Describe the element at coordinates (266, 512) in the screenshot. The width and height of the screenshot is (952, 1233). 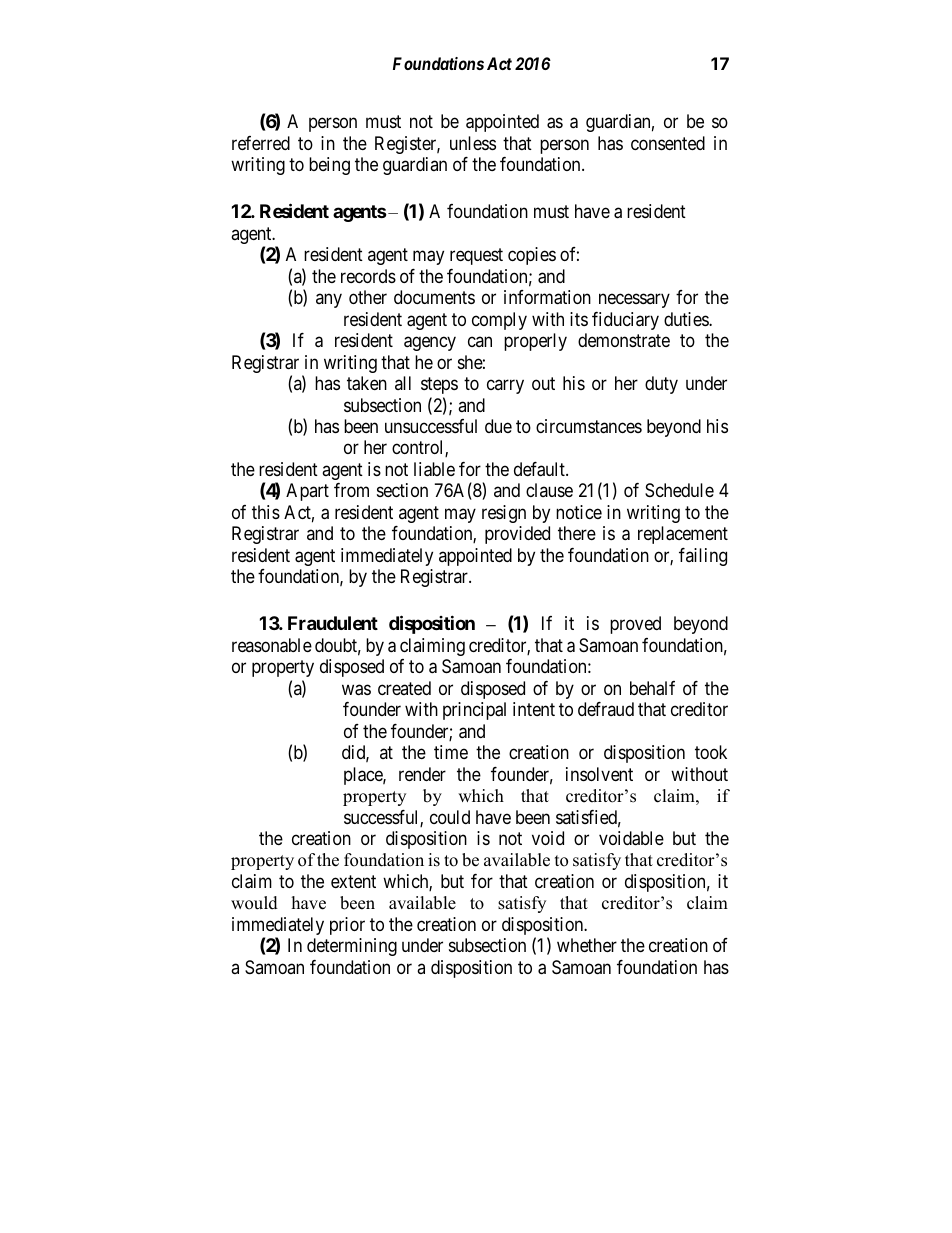
I see `this` at that location.
